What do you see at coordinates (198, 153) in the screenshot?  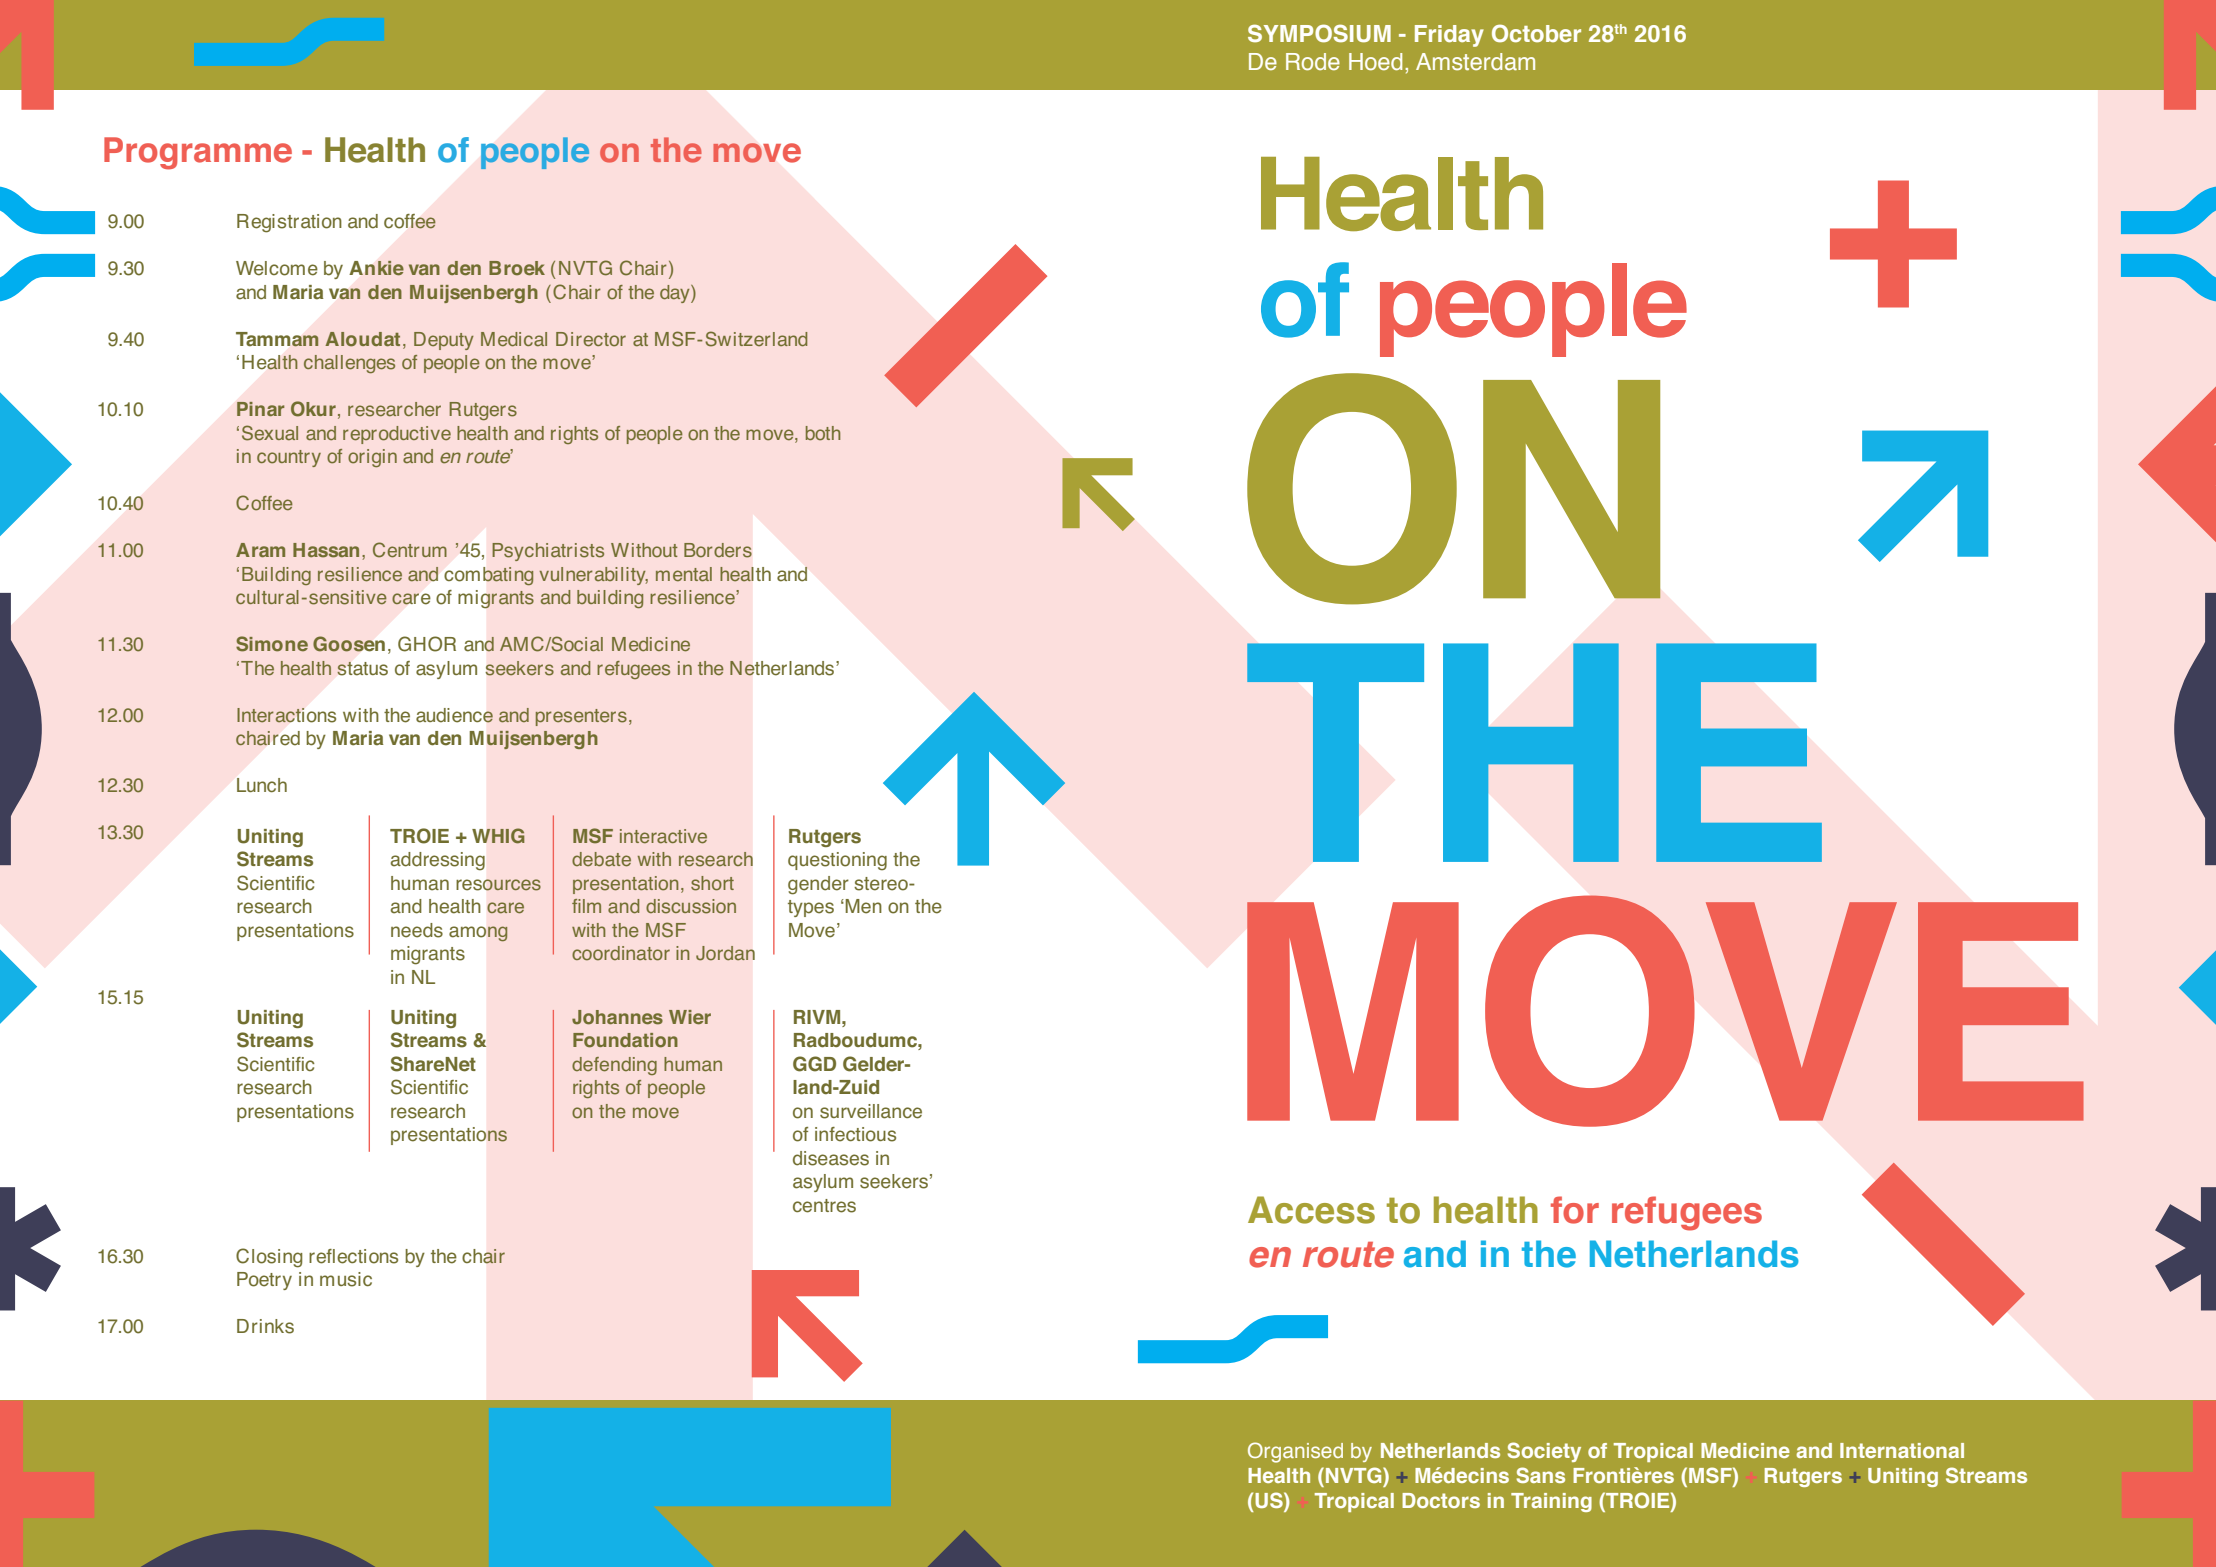 I see `Programme` at bounding box center [198, 153].
